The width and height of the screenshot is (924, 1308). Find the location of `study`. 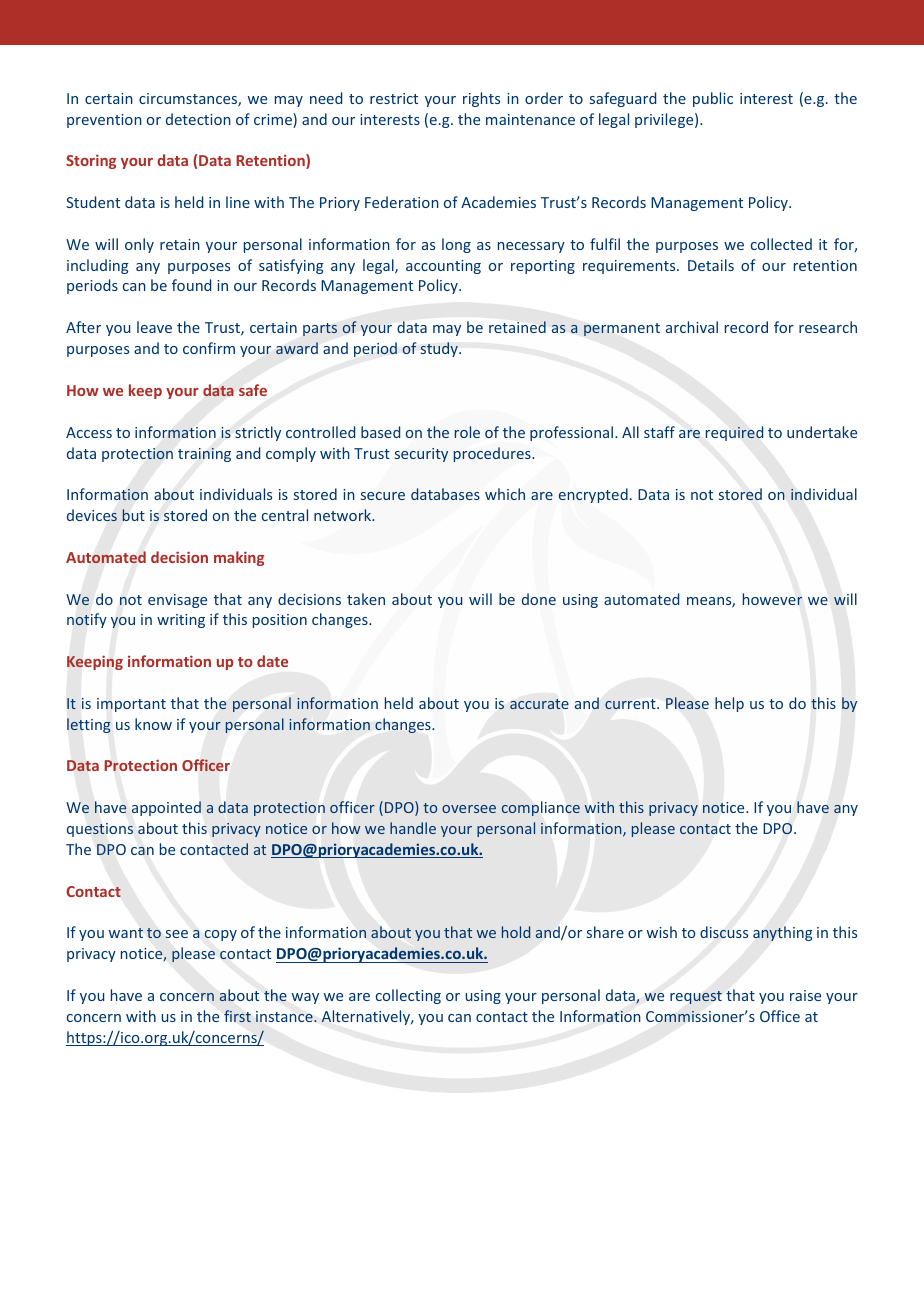

study is located at coordinates (440, 349).
